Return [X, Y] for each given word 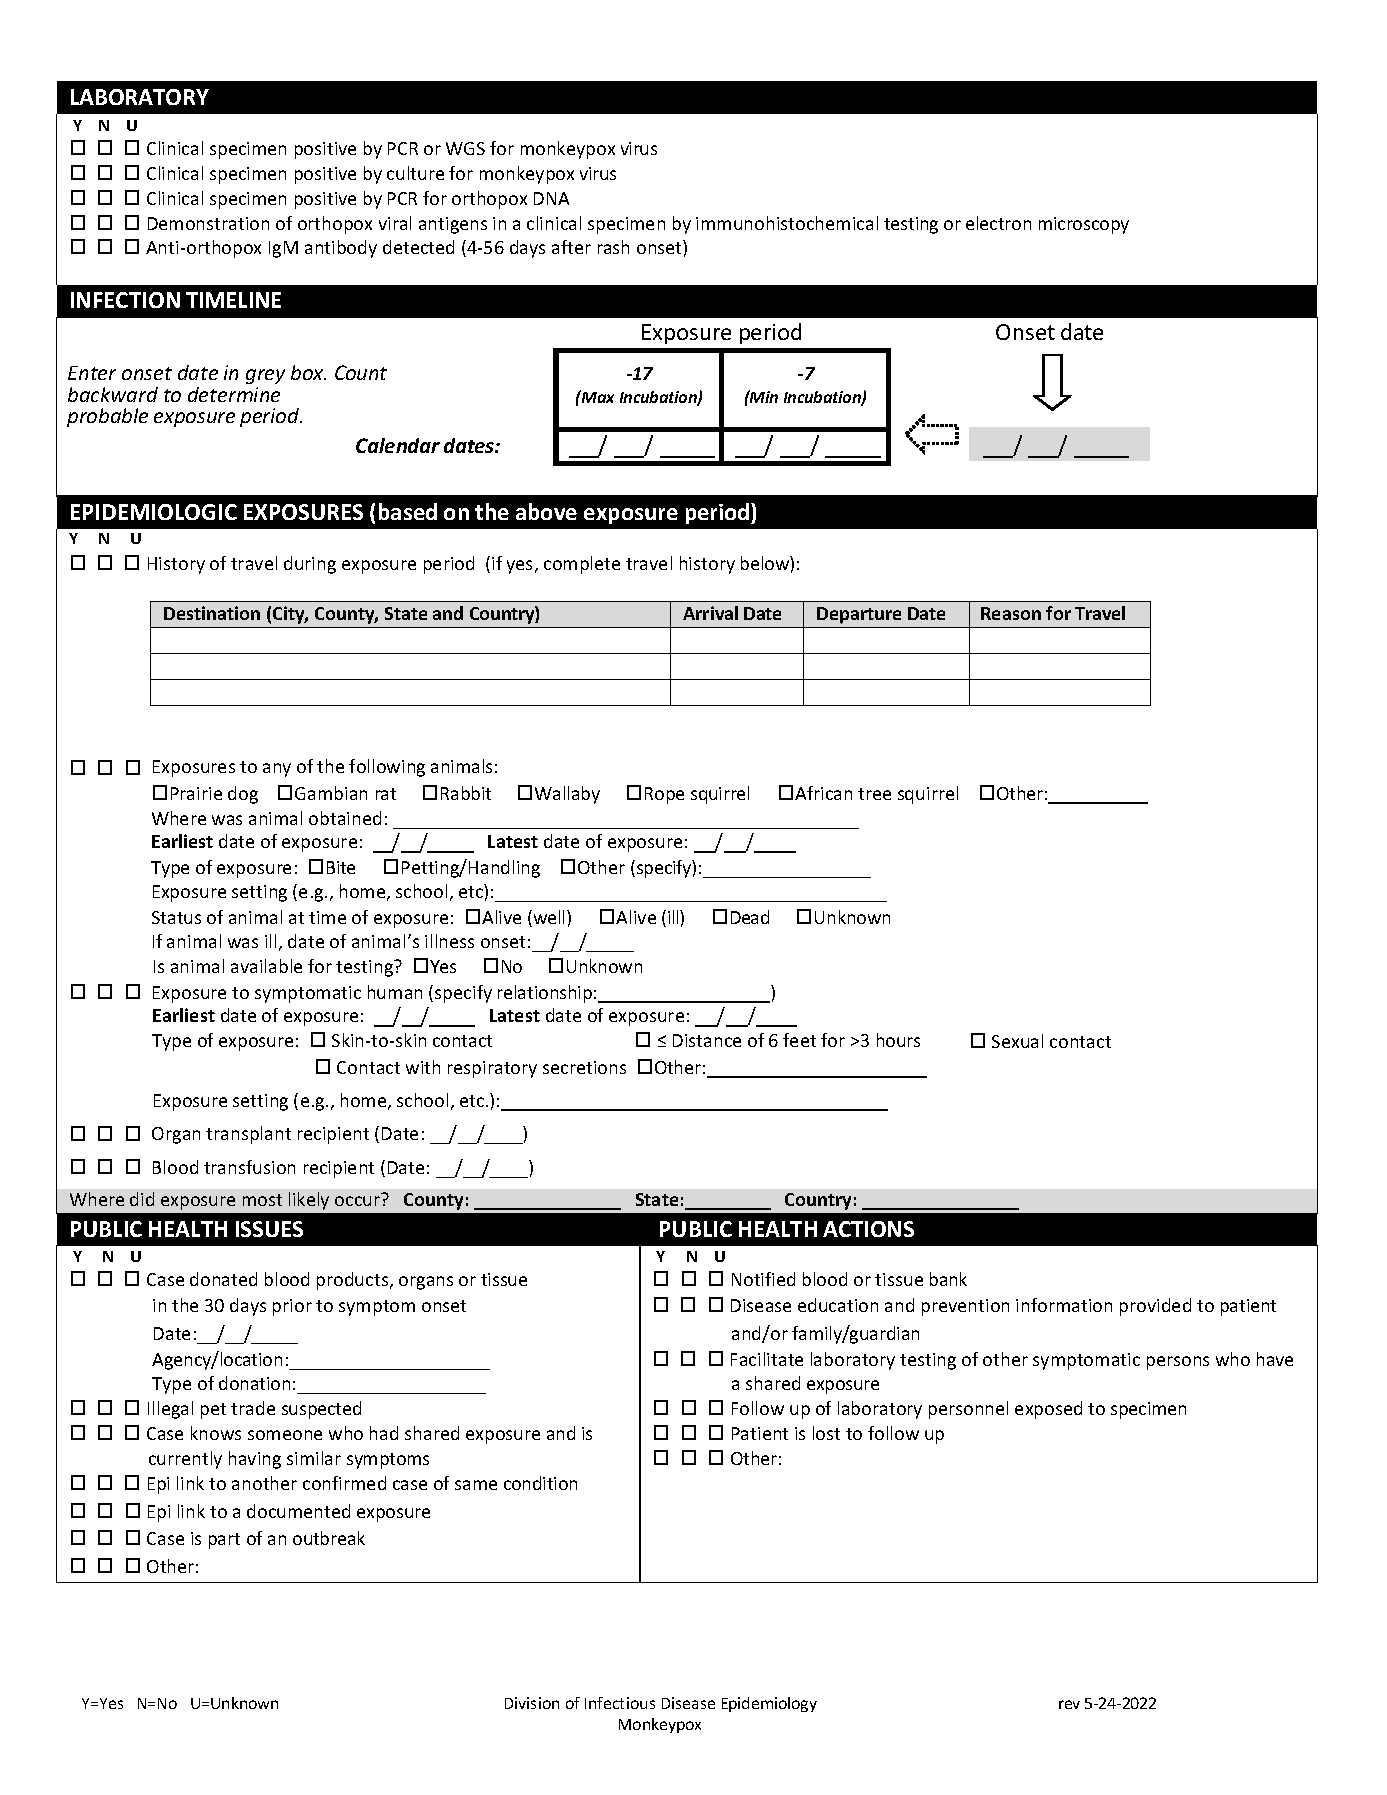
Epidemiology [769, 1704]
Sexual [1017, 1041]
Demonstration [208, 223]
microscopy [1084, 225]
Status [176, 917]
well [549, 918]
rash [613, 247]
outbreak [329, 1538]
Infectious [620, 1703]
